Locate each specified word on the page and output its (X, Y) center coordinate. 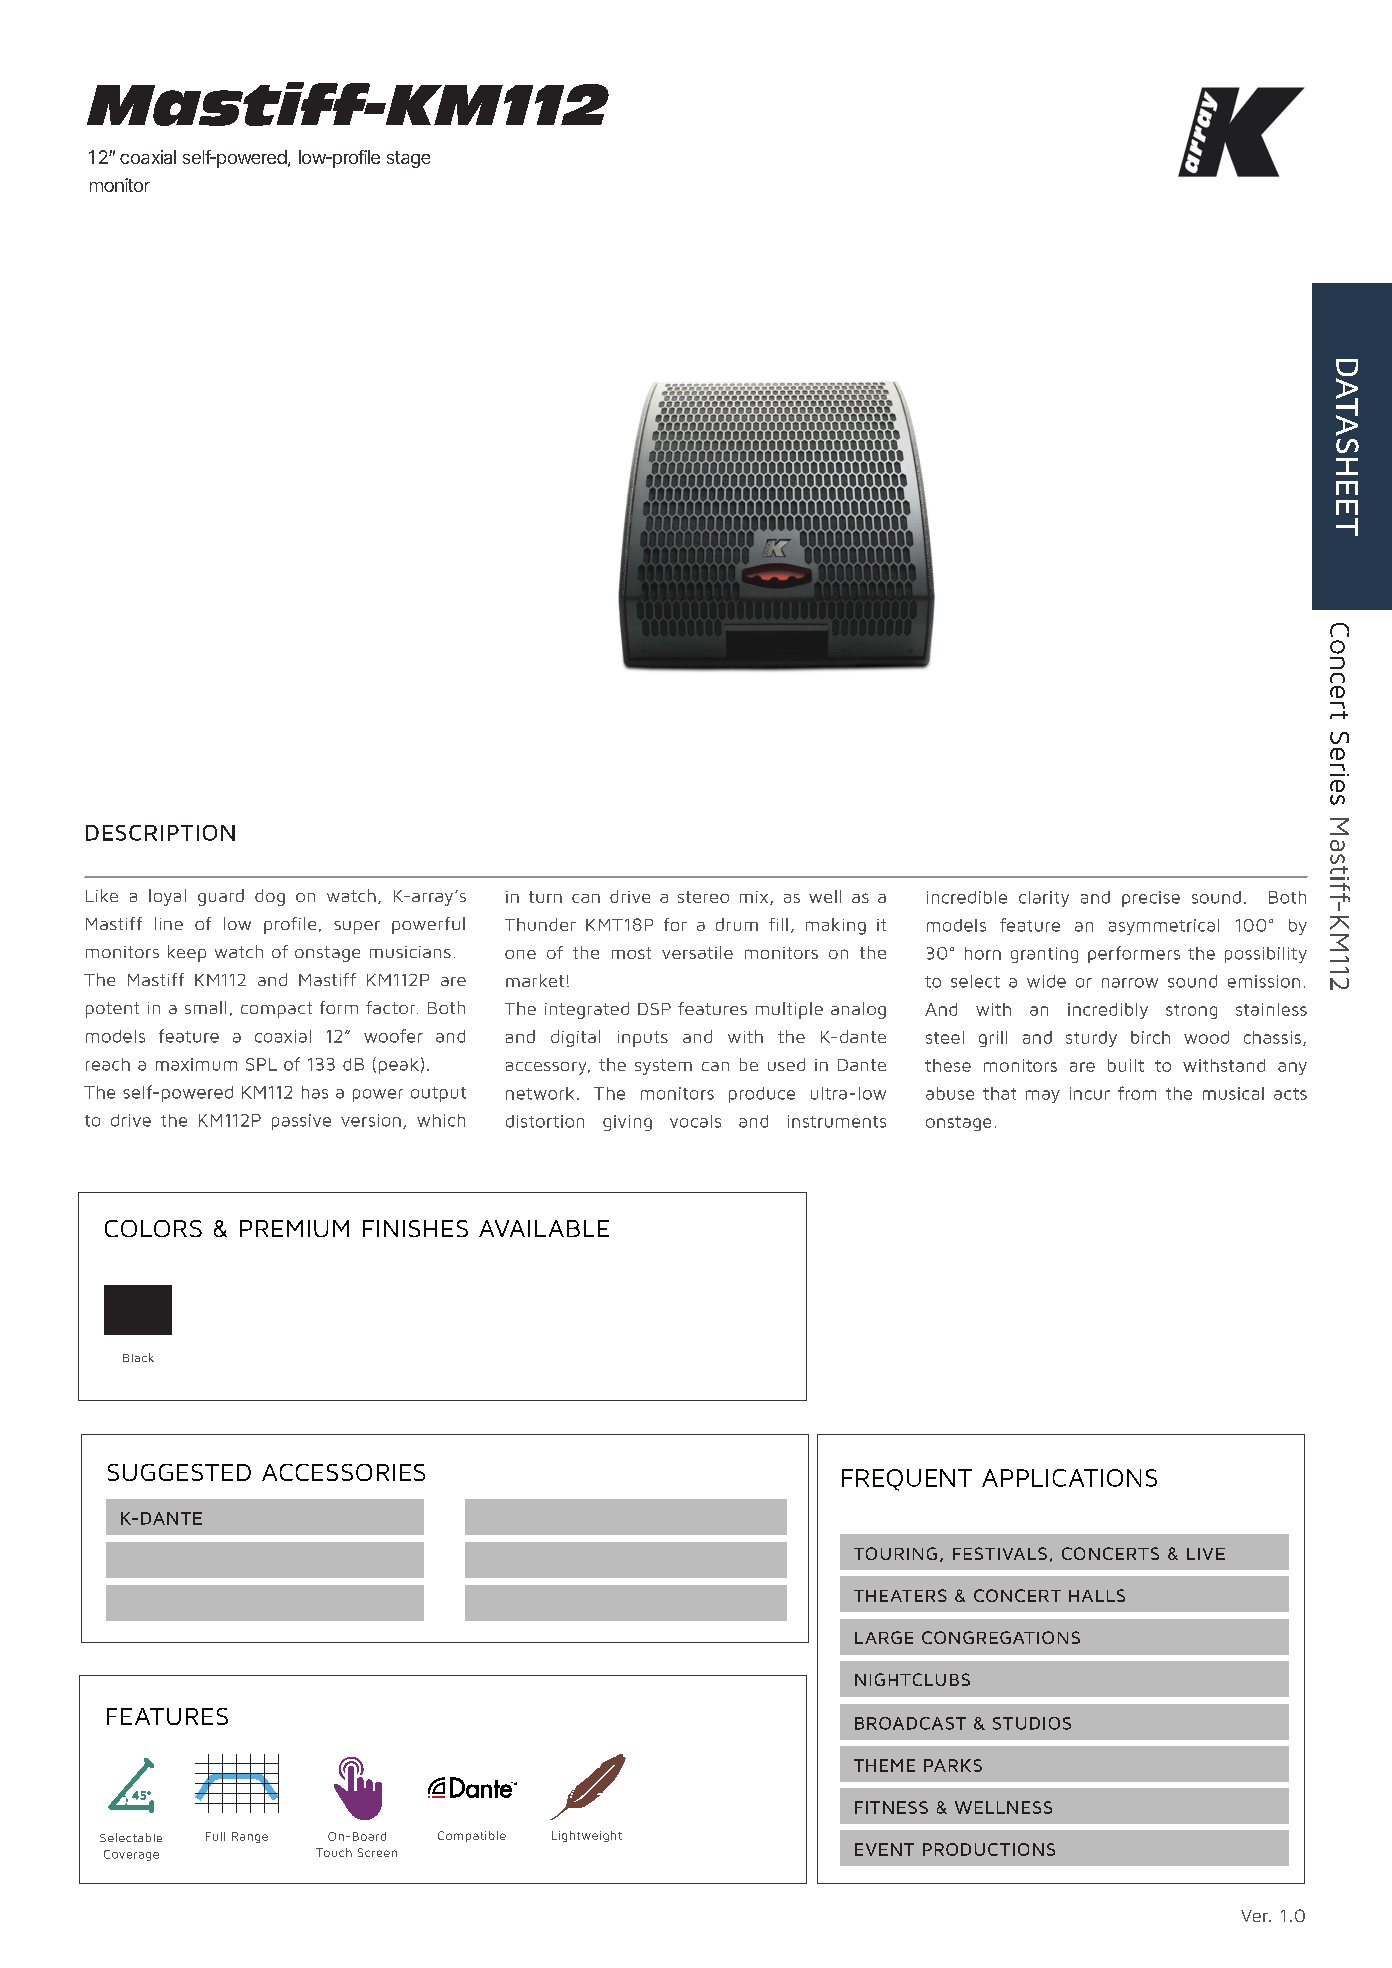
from (1137, 1093)
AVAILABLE (544, 1228)
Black (138, 1357)
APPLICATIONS (1069, 1478)
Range (250, 1837)
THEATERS (900, 1595)
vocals (695, 1121)
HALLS (1097, 1595)
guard (221, 897)
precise (1151, 899)
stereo (703, 897)
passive (301, 1122)
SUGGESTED (179, 1472)
